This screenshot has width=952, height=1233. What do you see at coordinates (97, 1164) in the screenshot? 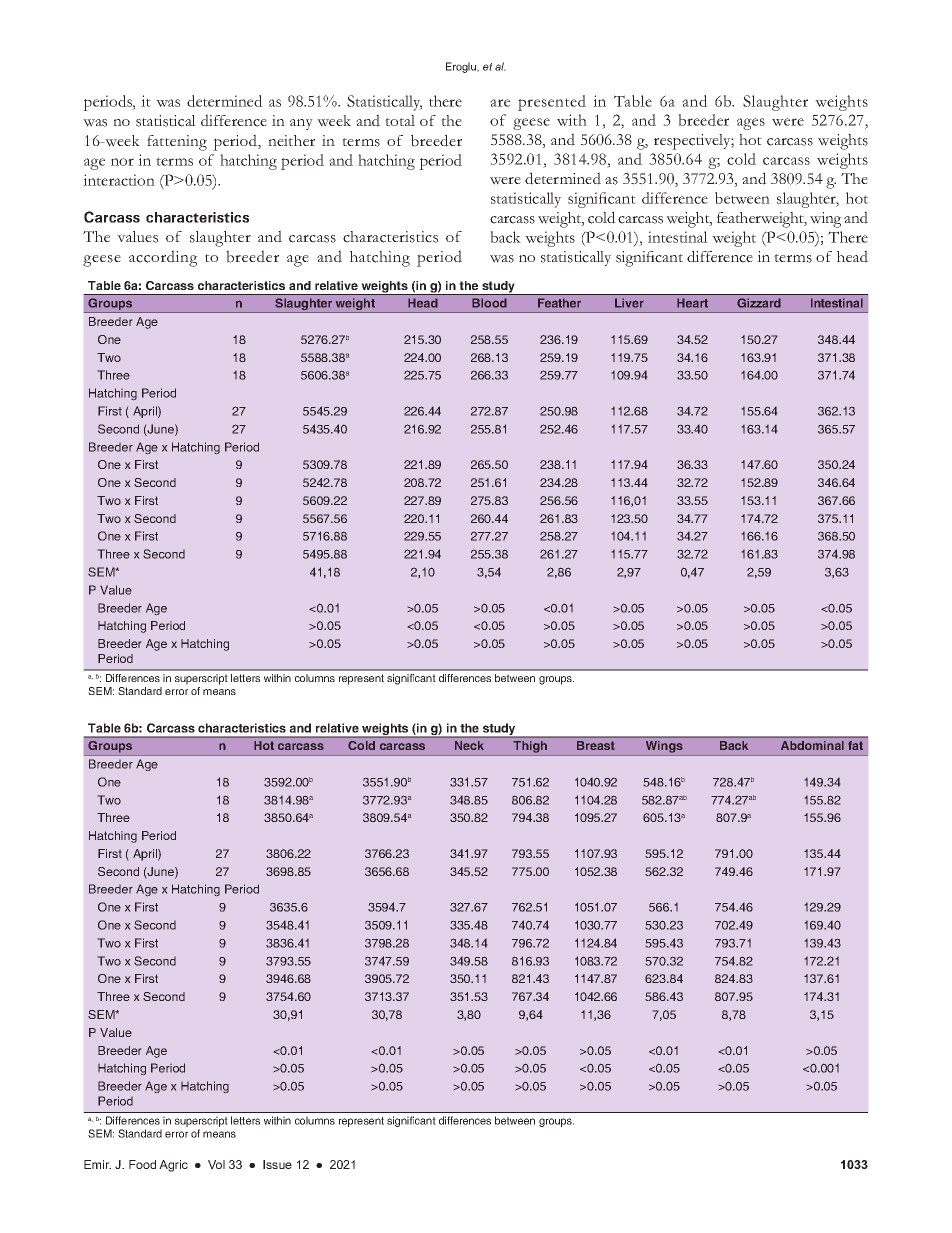
I see `Emir` at bounding box center [97, 1164].
